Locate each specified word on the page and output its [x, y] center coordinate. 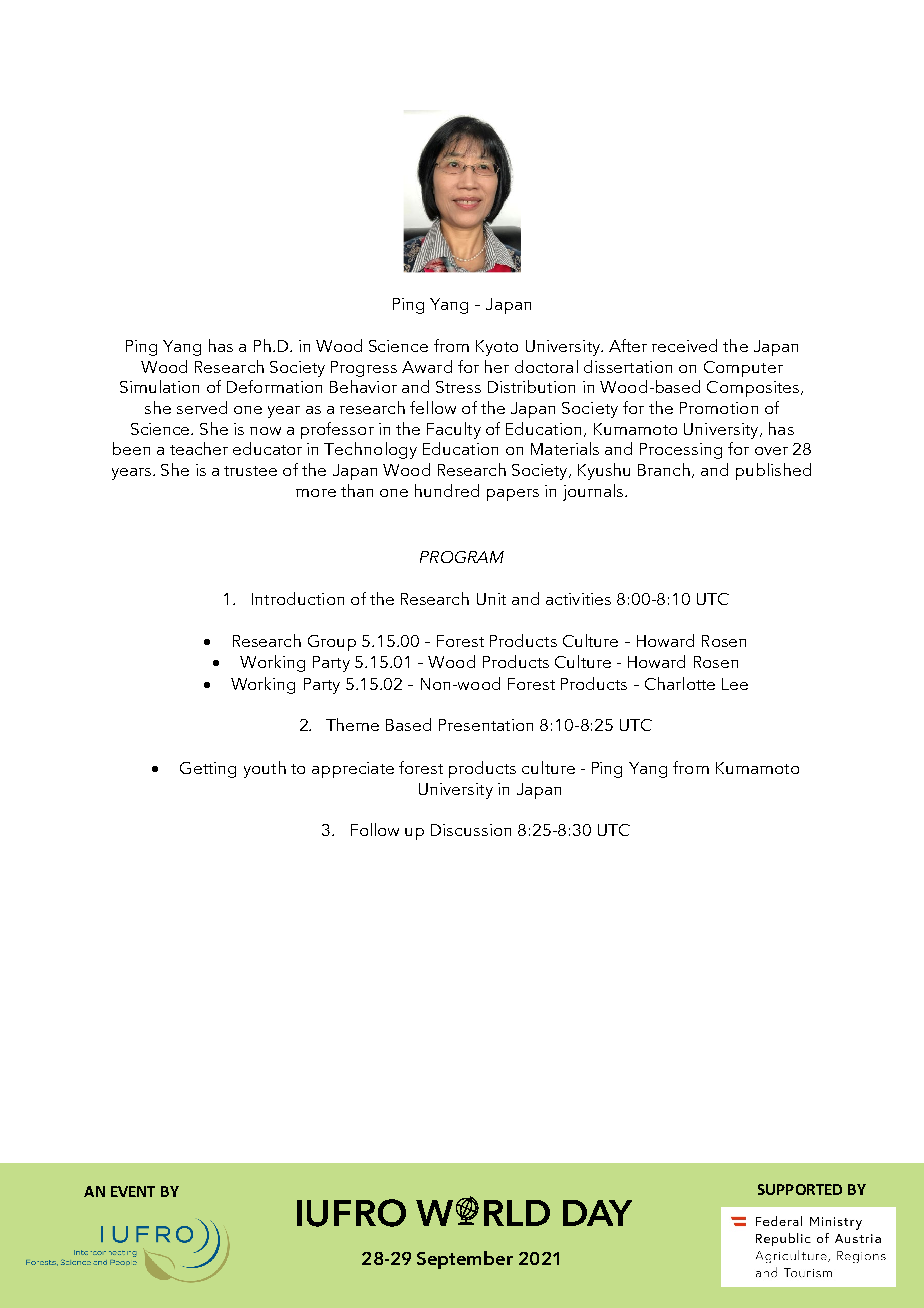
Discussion [471, 830]
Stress [458, 387]
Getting [208, 770]
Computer [743, 369]
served [202, 407]
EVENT [133, 1191]
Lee [735, 684]
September [465, 1260]
